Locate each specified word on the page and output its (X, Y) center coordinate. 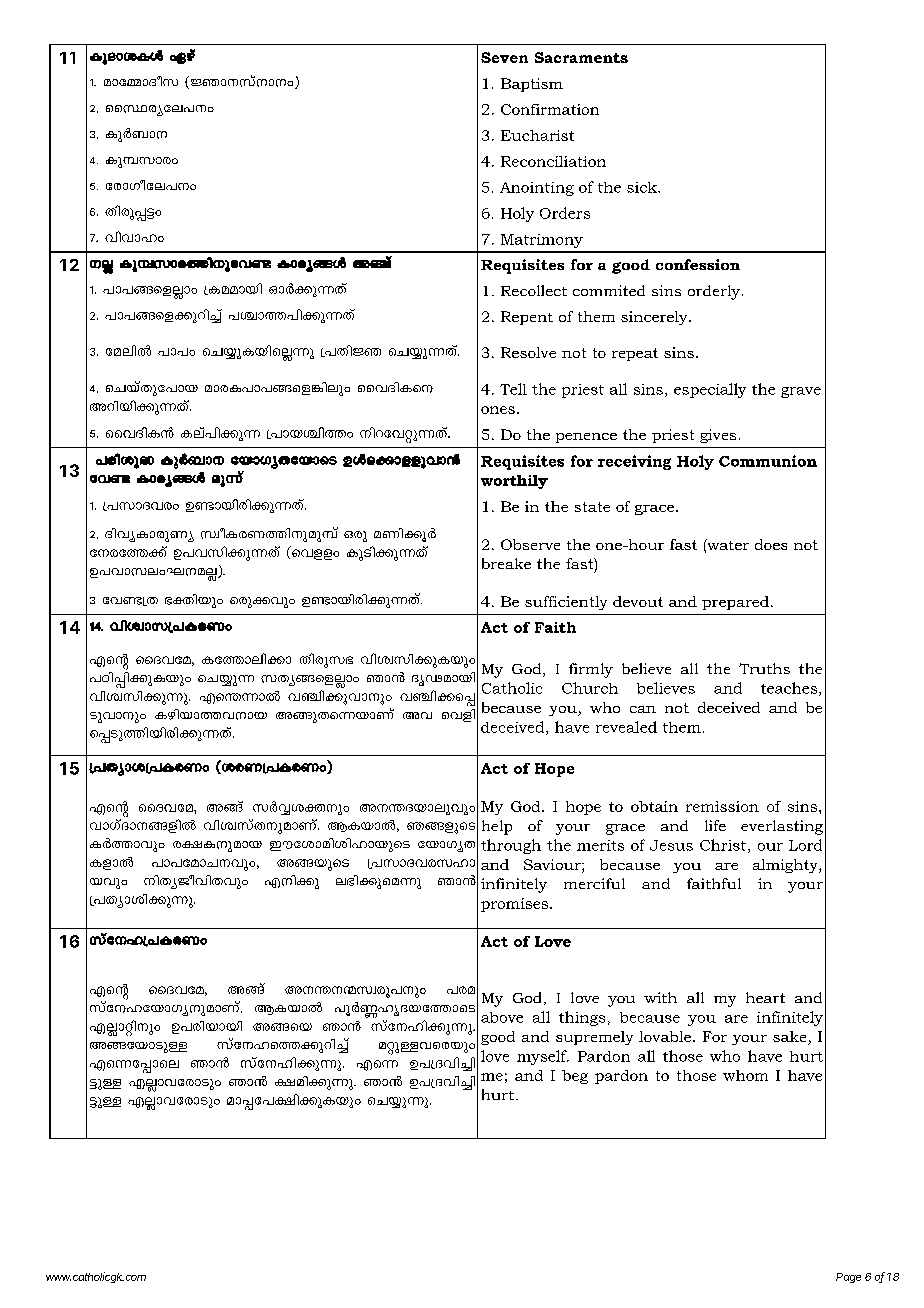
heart (765, 997)
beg (575, 1077)
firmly (591, 670)
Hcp (355, 536)
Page (848, 1278)
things (582, 1018)
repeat (635, 354)
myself (543, 1057)
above (502, 1017)
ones (498, 410)
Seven (504, 57)
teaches (790, 689)
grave (801, 392)
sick (643, 187)
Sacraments (581, 57)
